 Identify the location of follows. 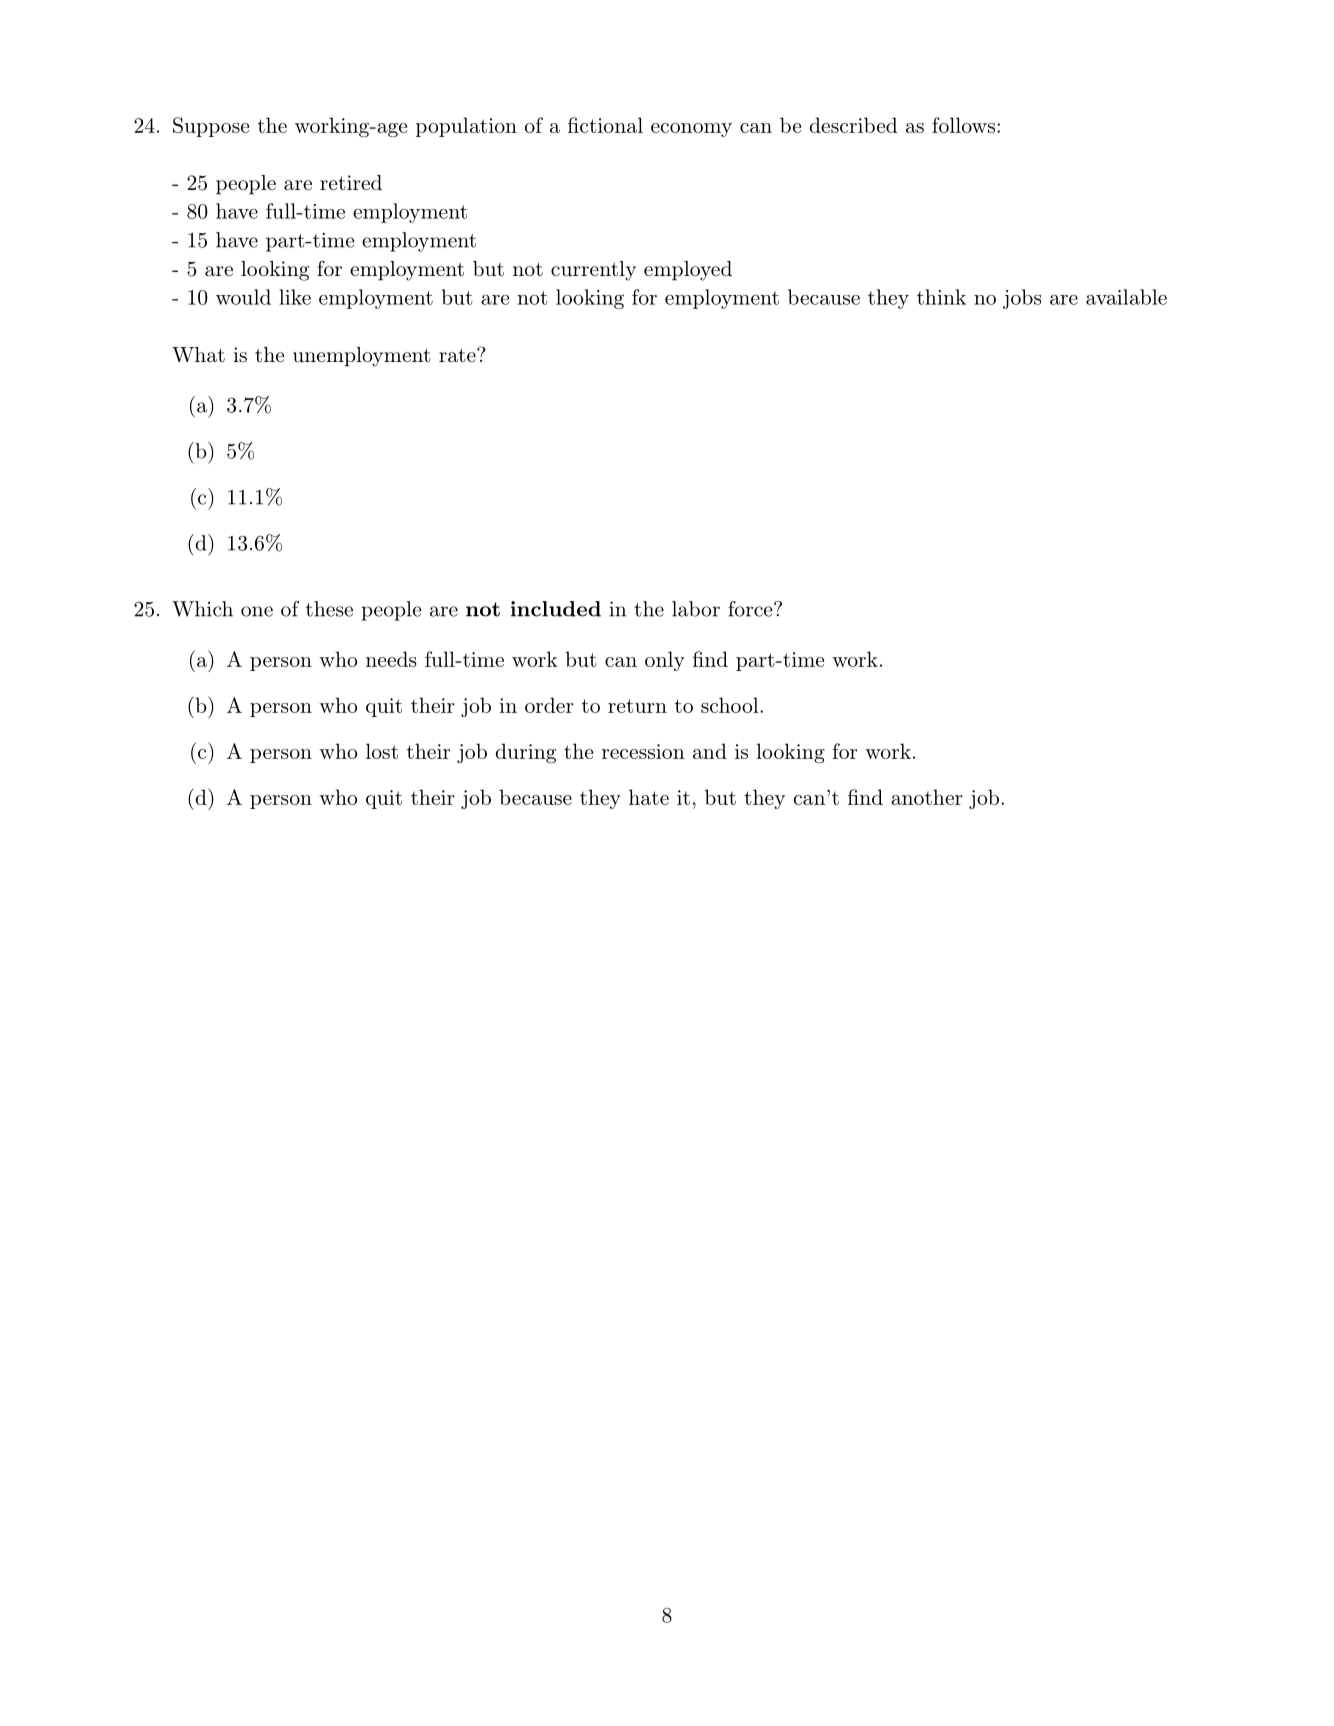
(963, 125).
